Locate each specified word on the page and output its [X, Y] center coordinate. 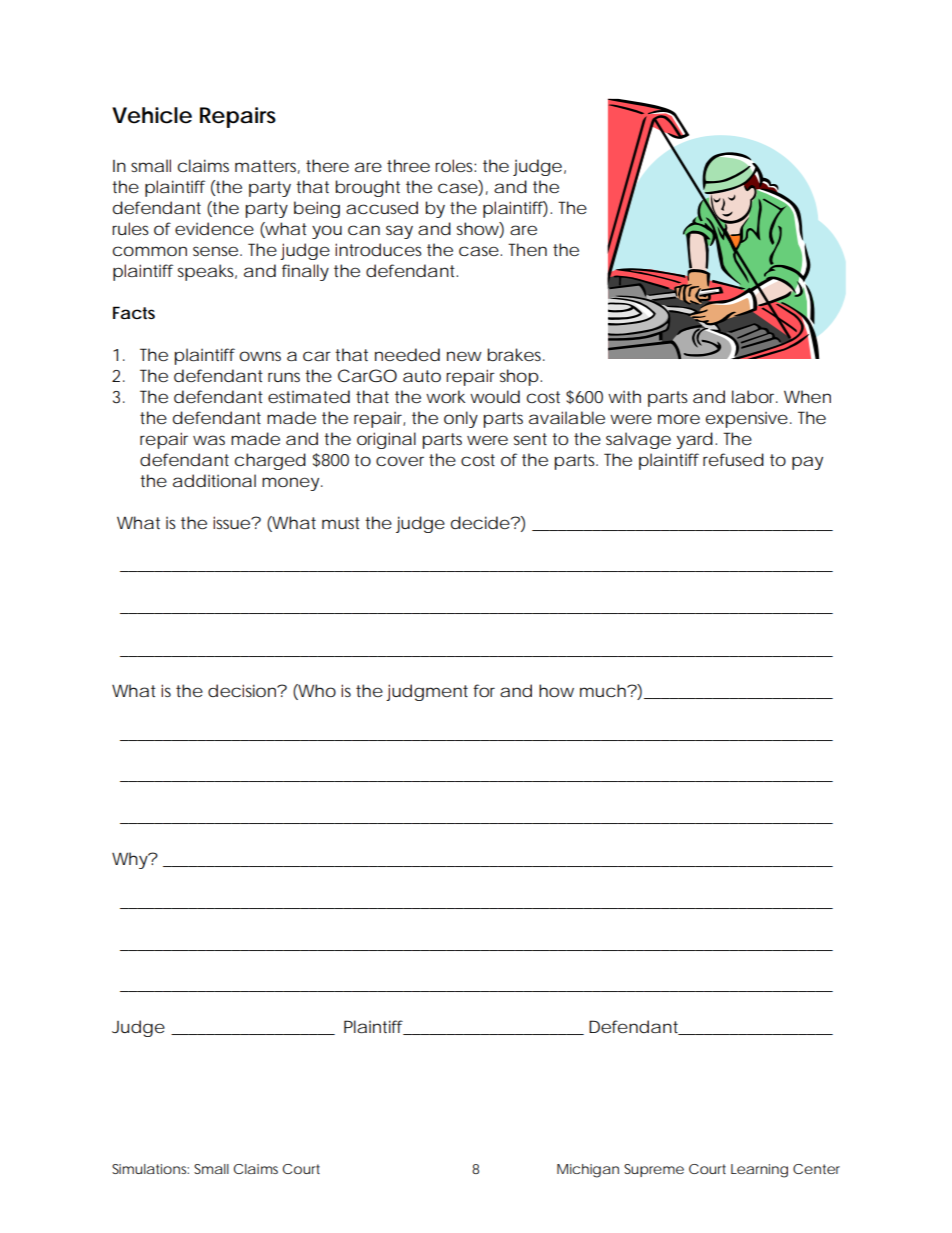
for [484, 690]
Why [130, 860]
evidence [214, 228]
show [478, 228]
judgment [427, 692]
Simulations [150, 1169]
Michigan [588, 1171]
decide [480, 522]
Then [527, 249]
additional [214, 480]
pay [807, 463]
